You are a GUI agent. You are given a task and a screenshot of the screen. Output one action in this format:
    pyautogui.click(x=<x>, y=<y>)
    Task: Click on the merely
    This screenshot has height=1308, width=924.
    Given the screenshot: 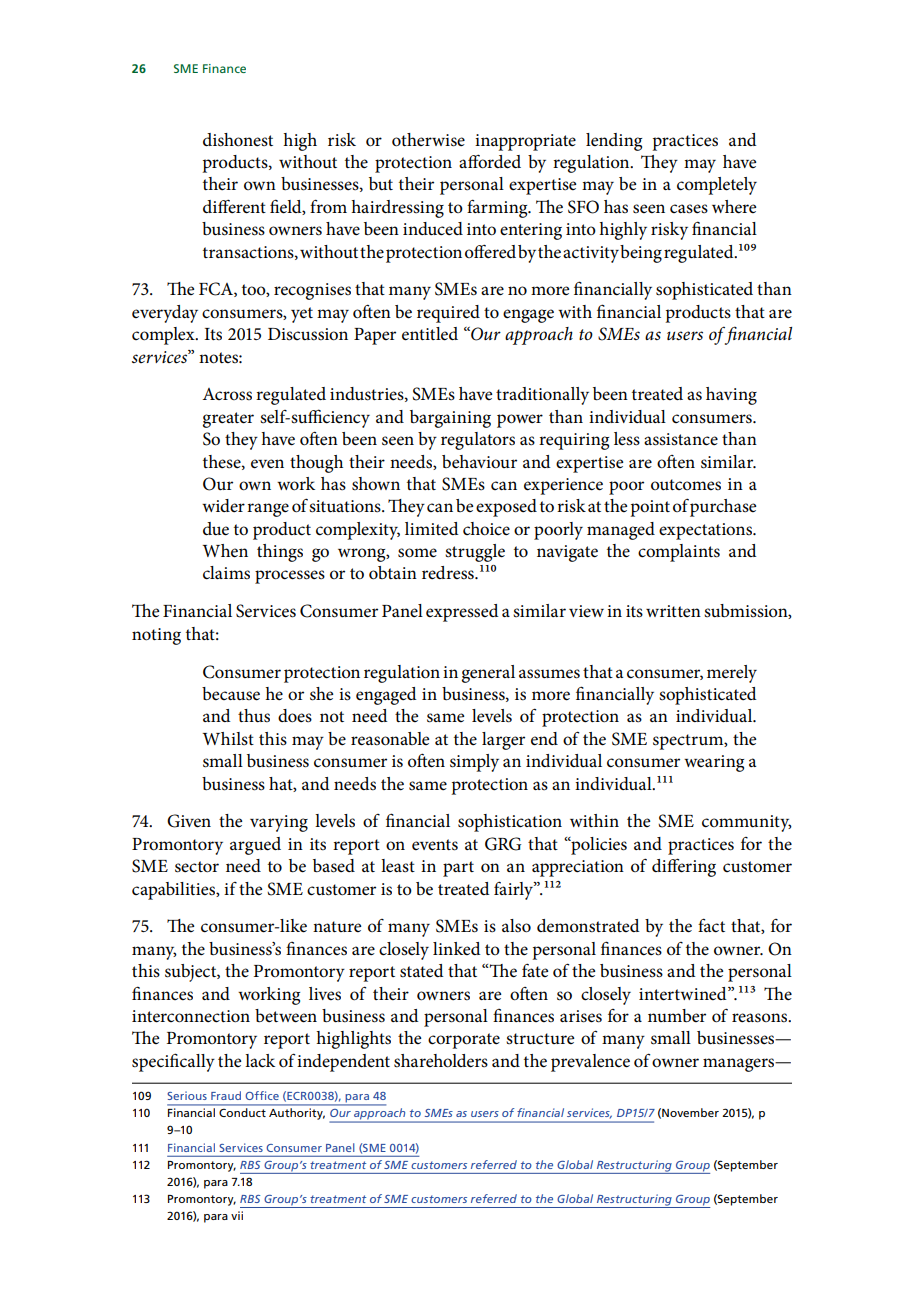 What is the action you would take?
    pyautogui.click(x=732, y=674)
